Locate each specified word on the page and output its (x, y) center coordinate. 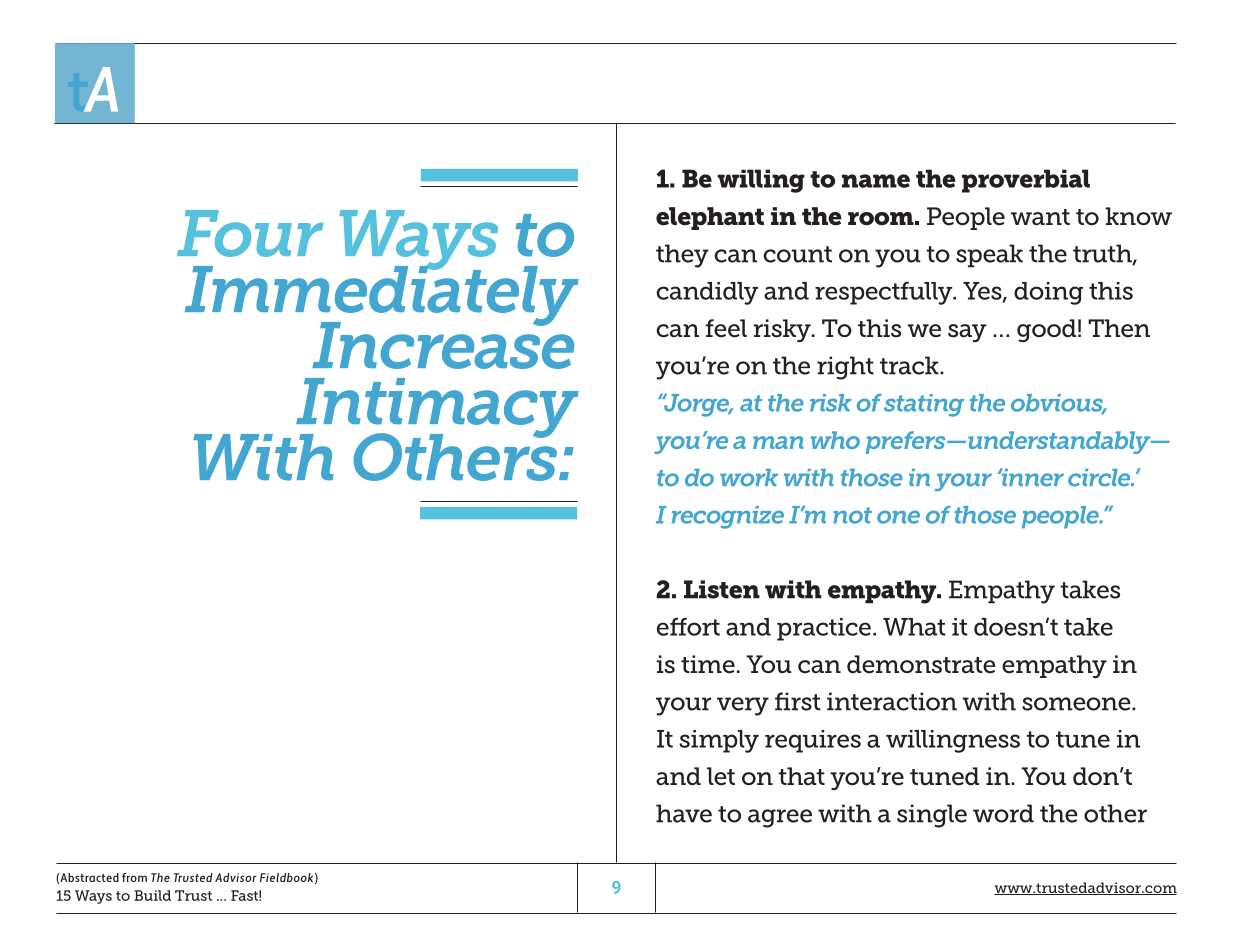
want (1040, 217)
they (682, 256)
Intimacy (437, 409)
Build (152, 895)
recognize (728, 517)
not (852, 515)
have (684, 813)
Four (250, 233)
